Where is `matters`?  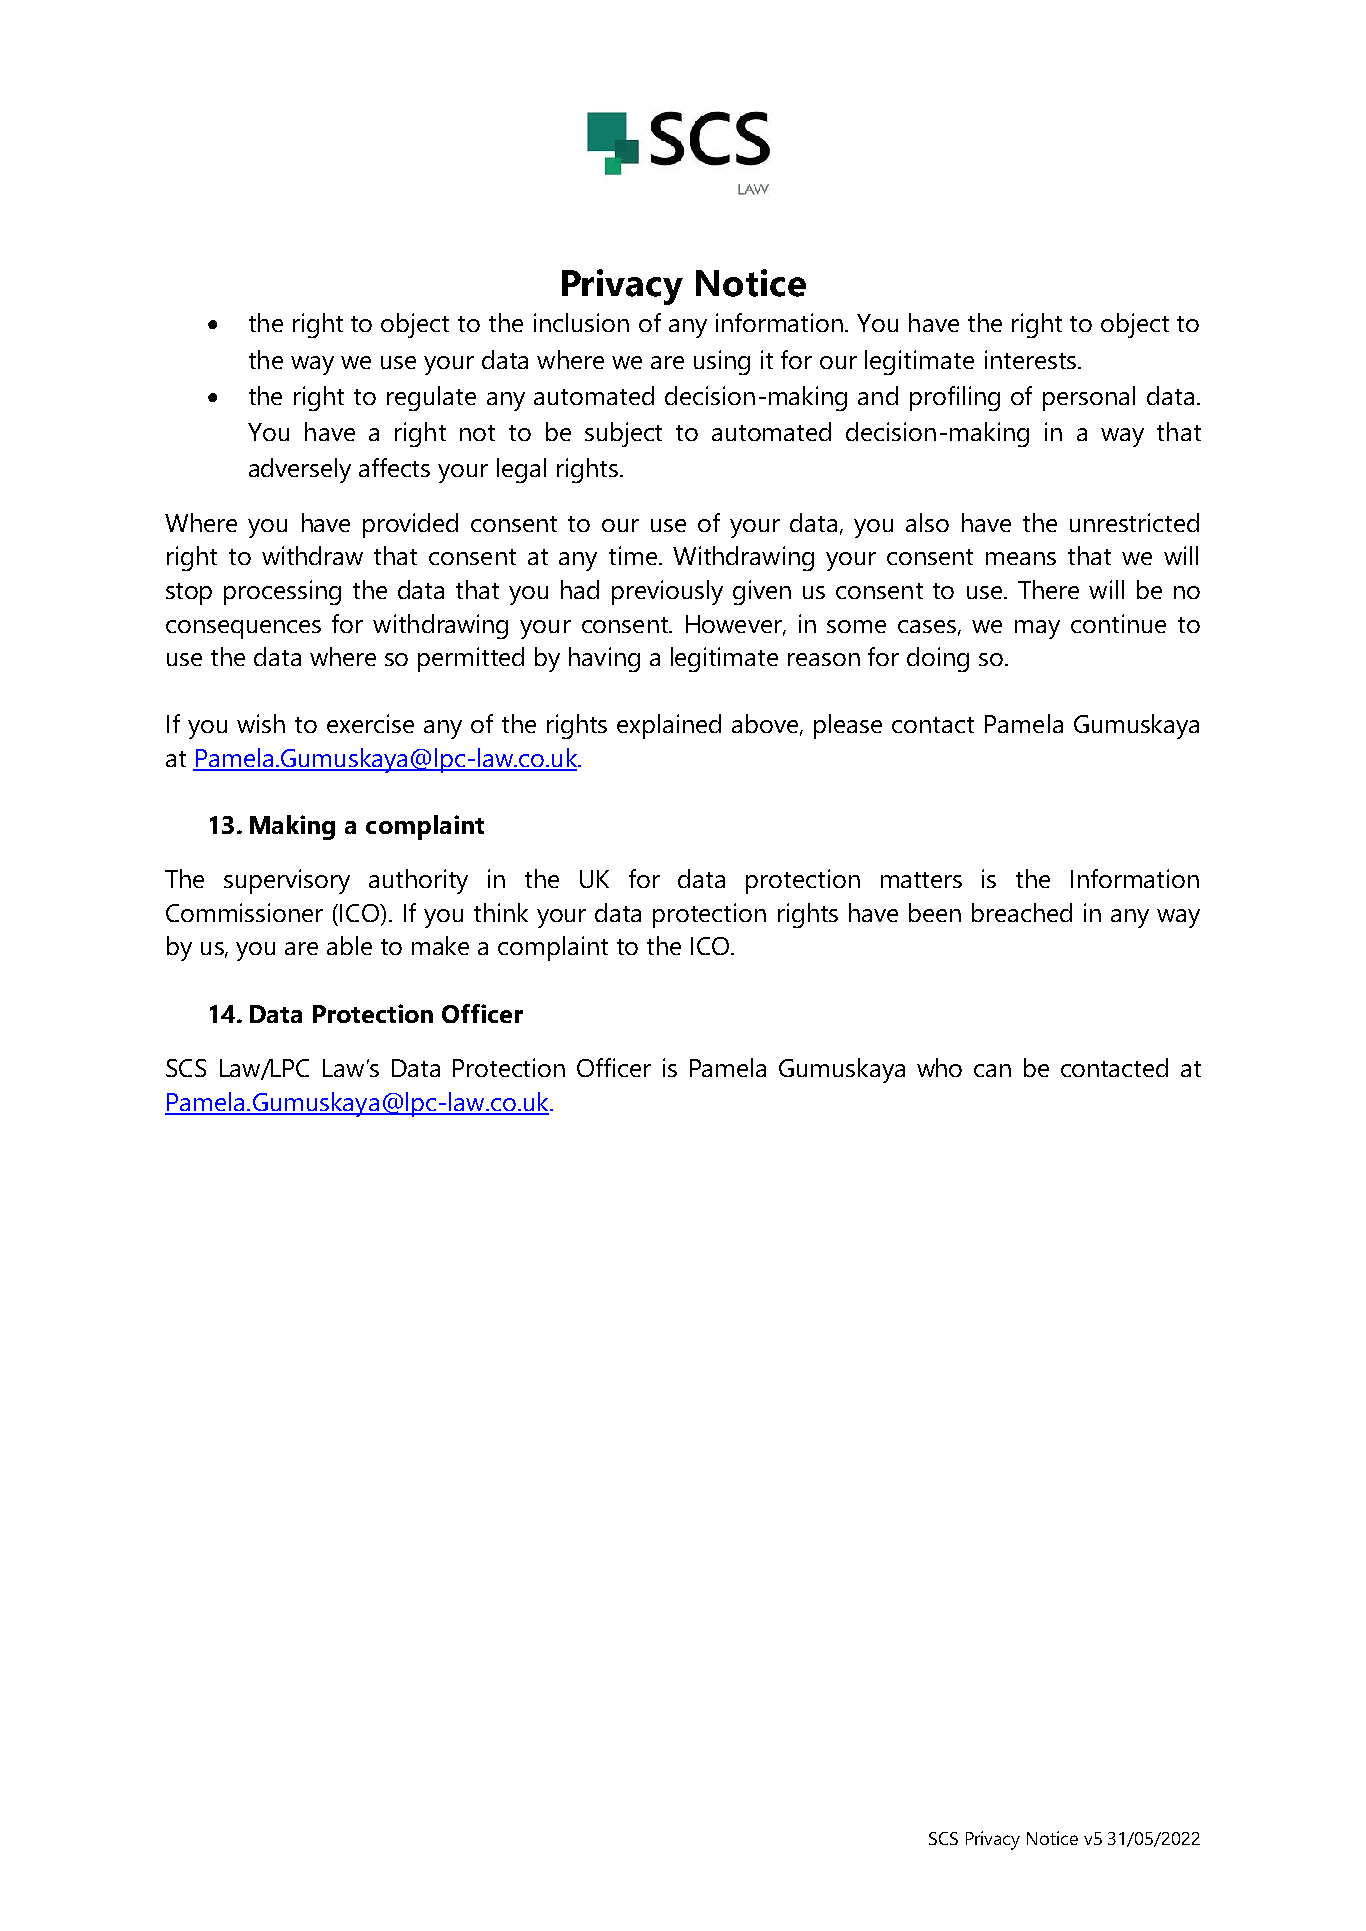 matters is located at coordinates (921, 880).
